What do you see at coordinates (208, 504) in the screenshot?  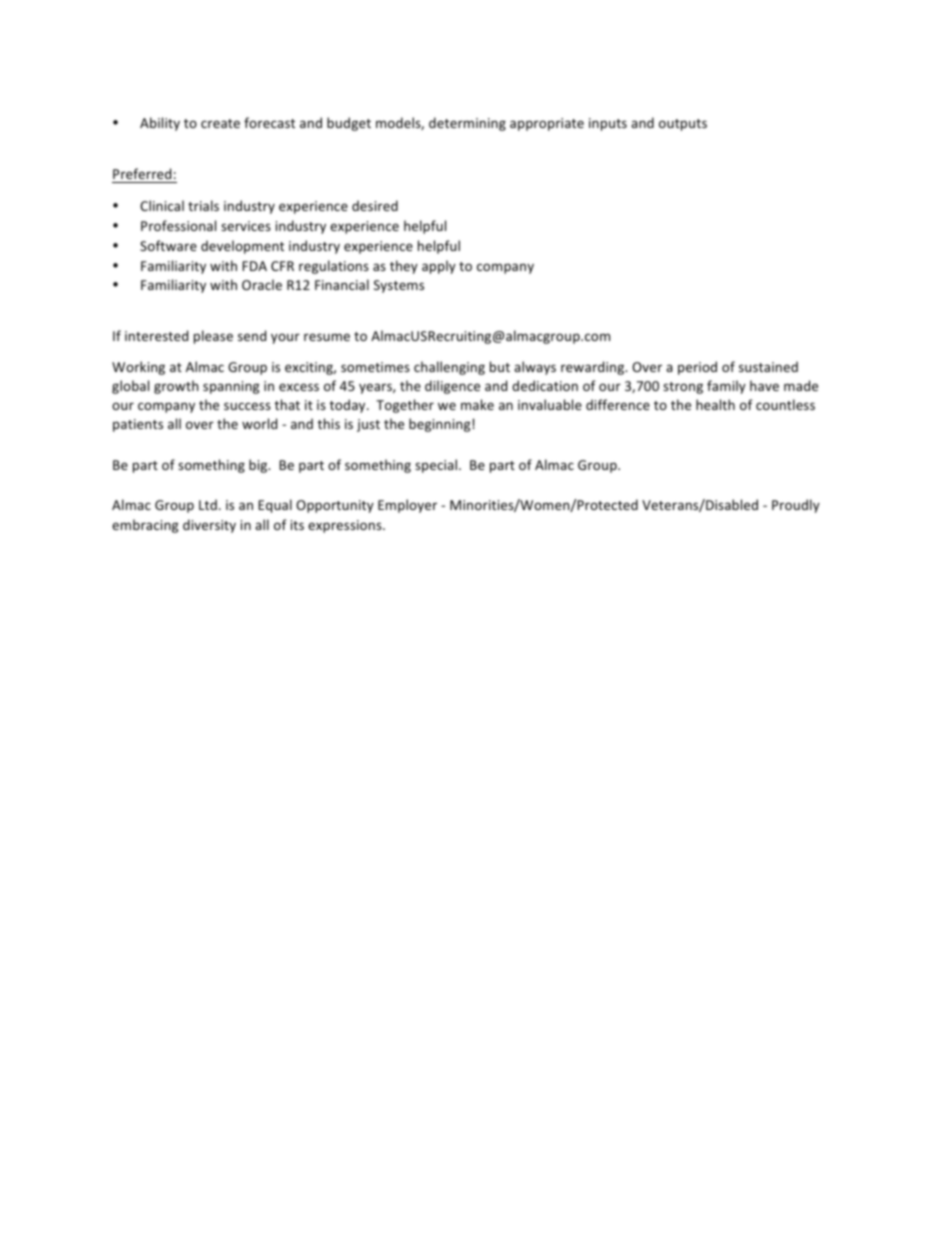 I see `Ltd` at bounding box center [208, 504].
